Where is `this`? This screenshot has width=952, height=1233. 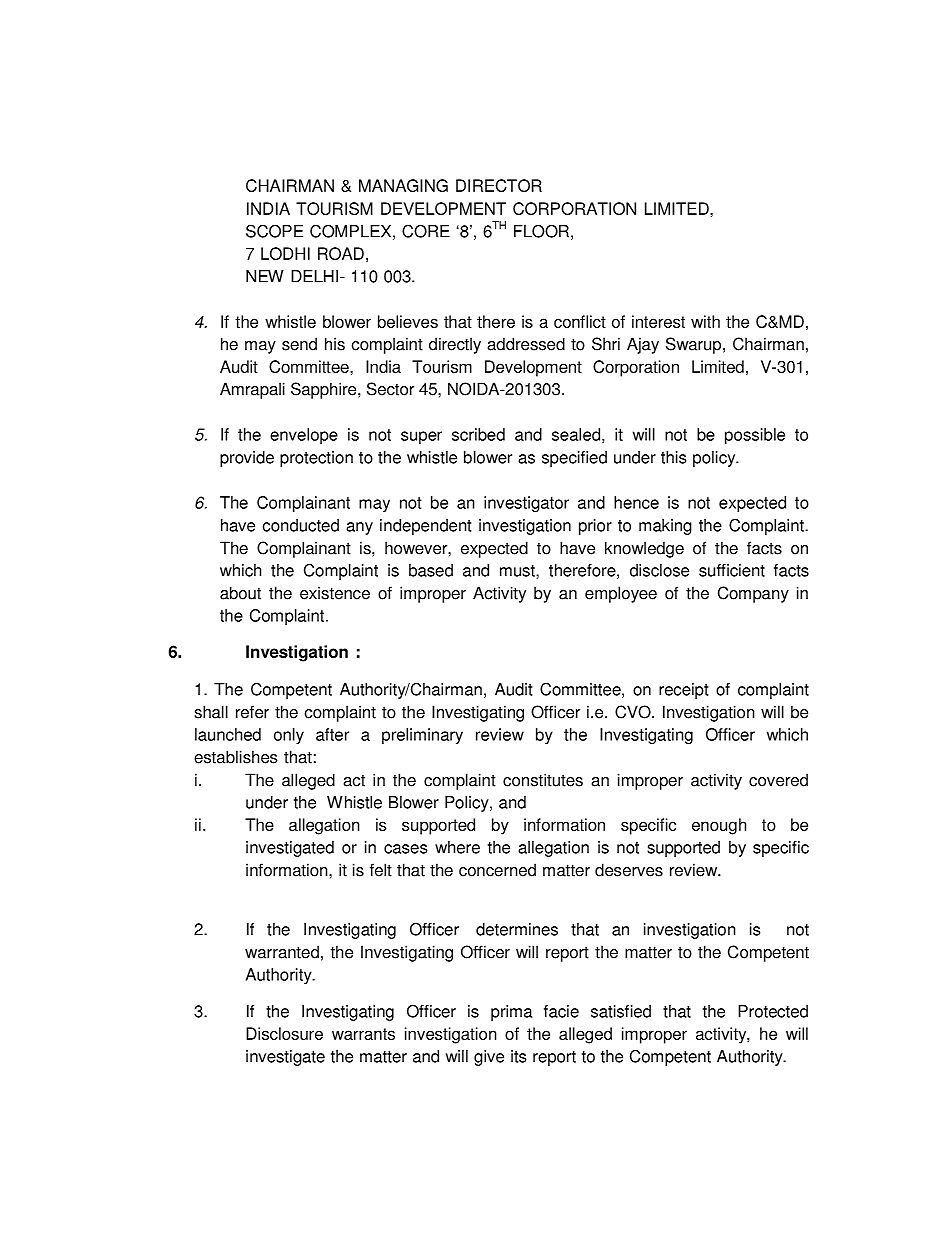
this is located at coordinates (673, 457).
